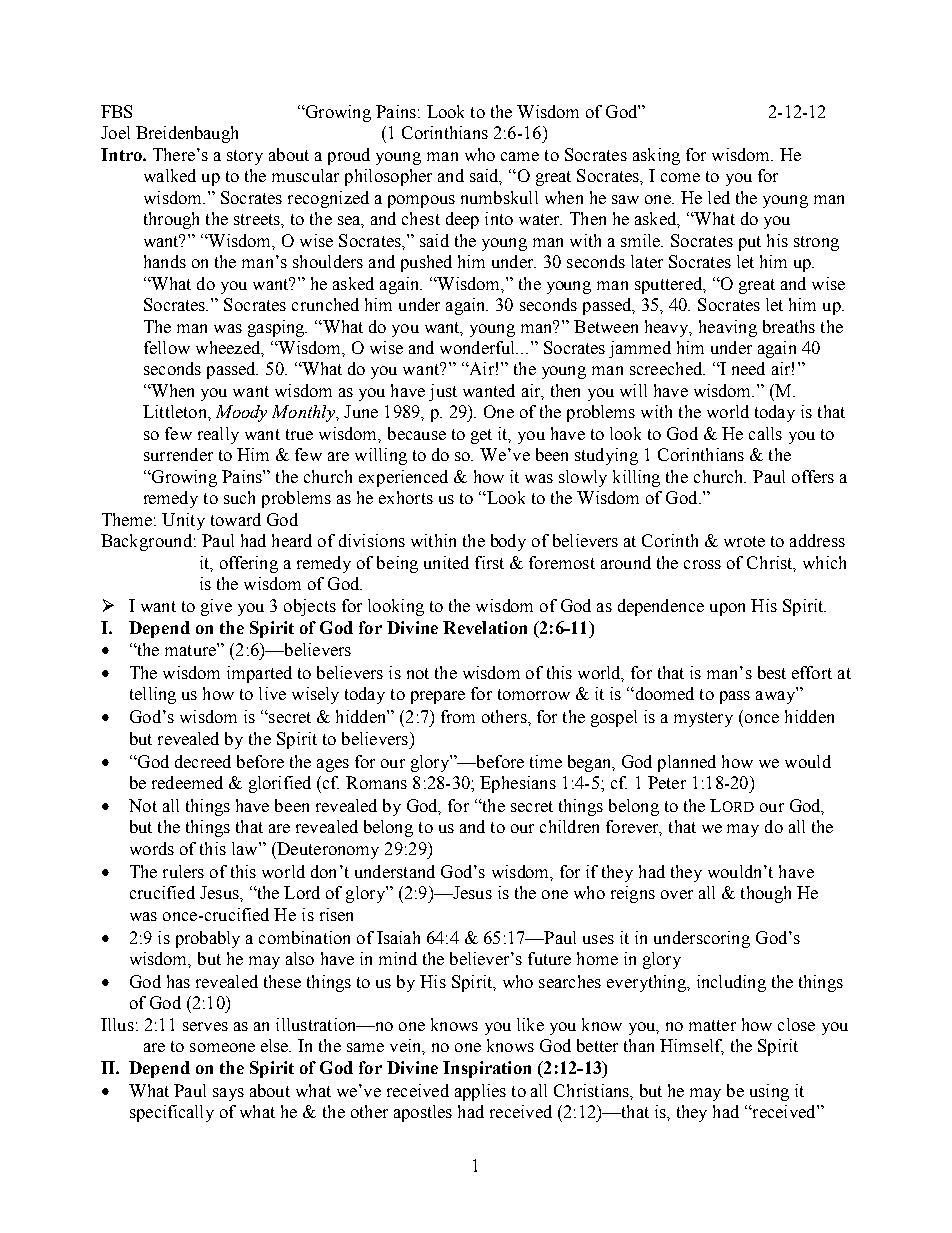  I want to click on fellow, so click(167, 347).
